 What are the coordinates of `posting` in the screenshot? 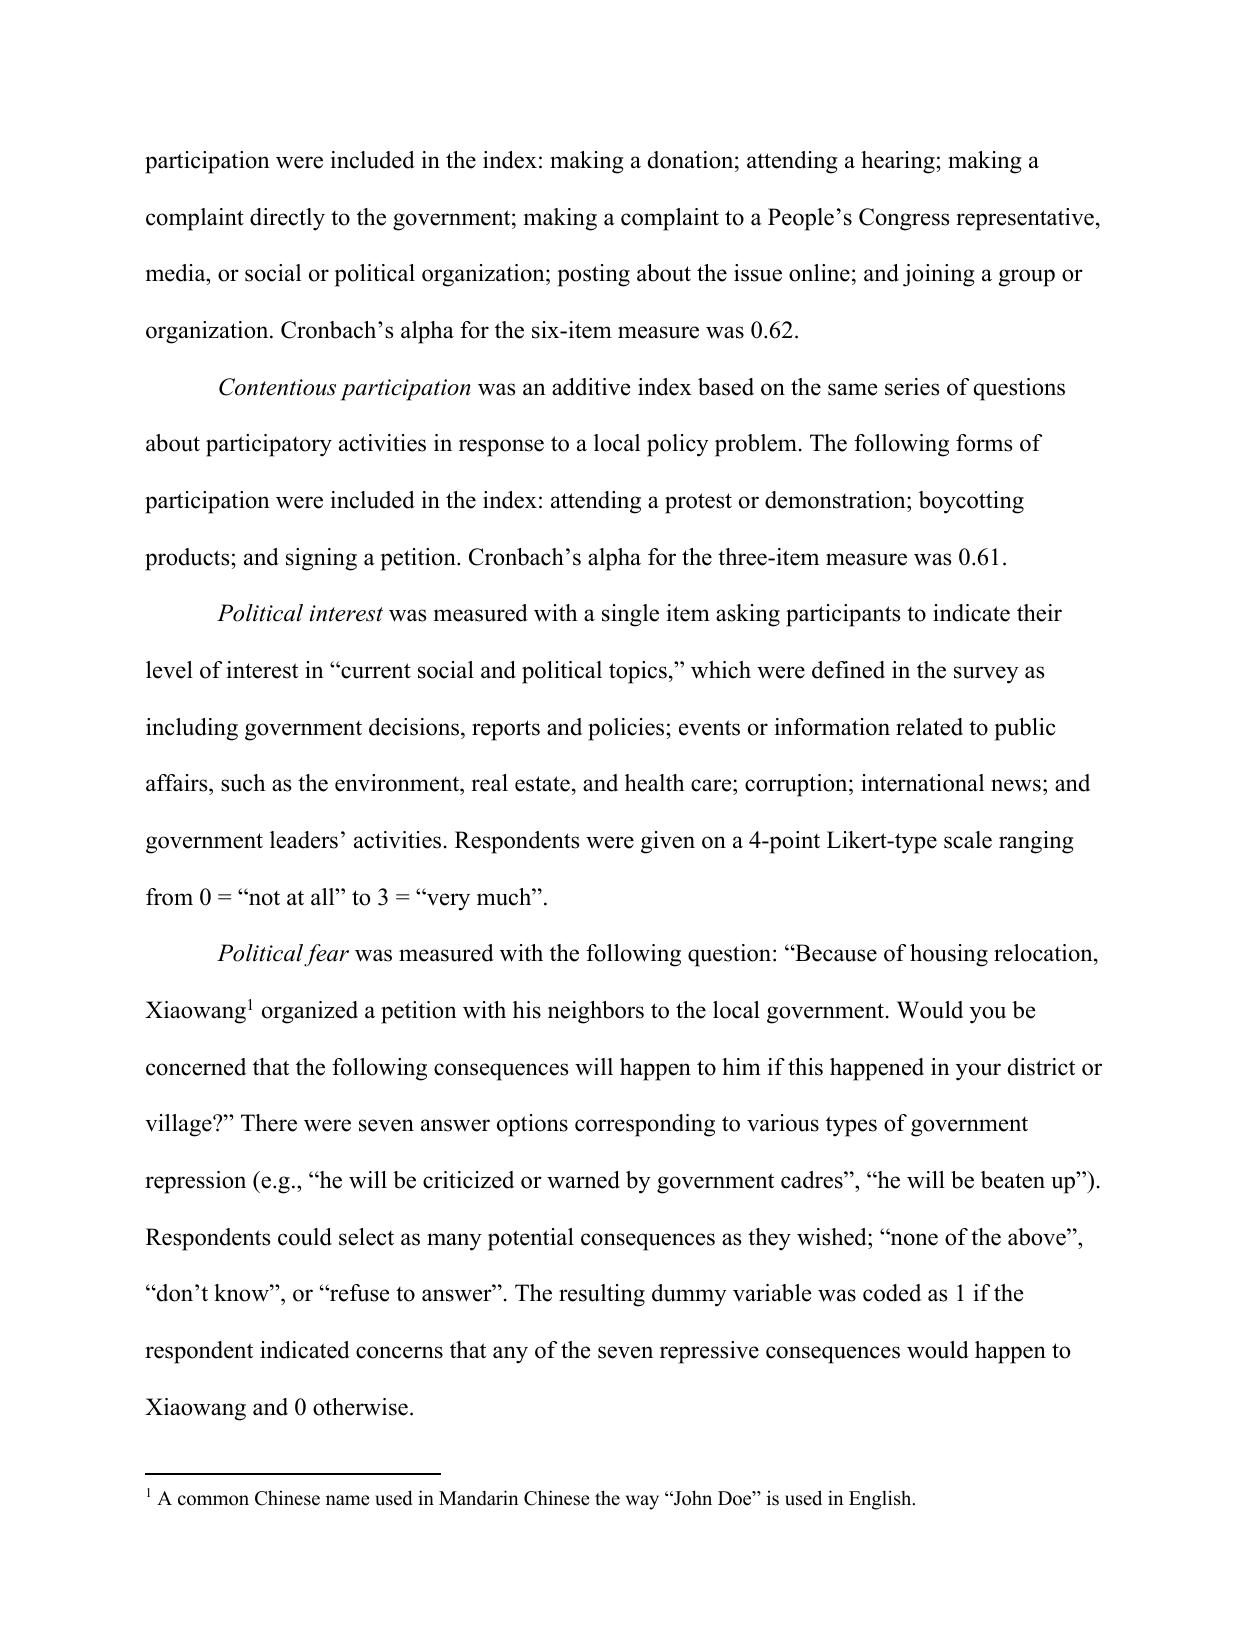 It's located at (594, 275).
